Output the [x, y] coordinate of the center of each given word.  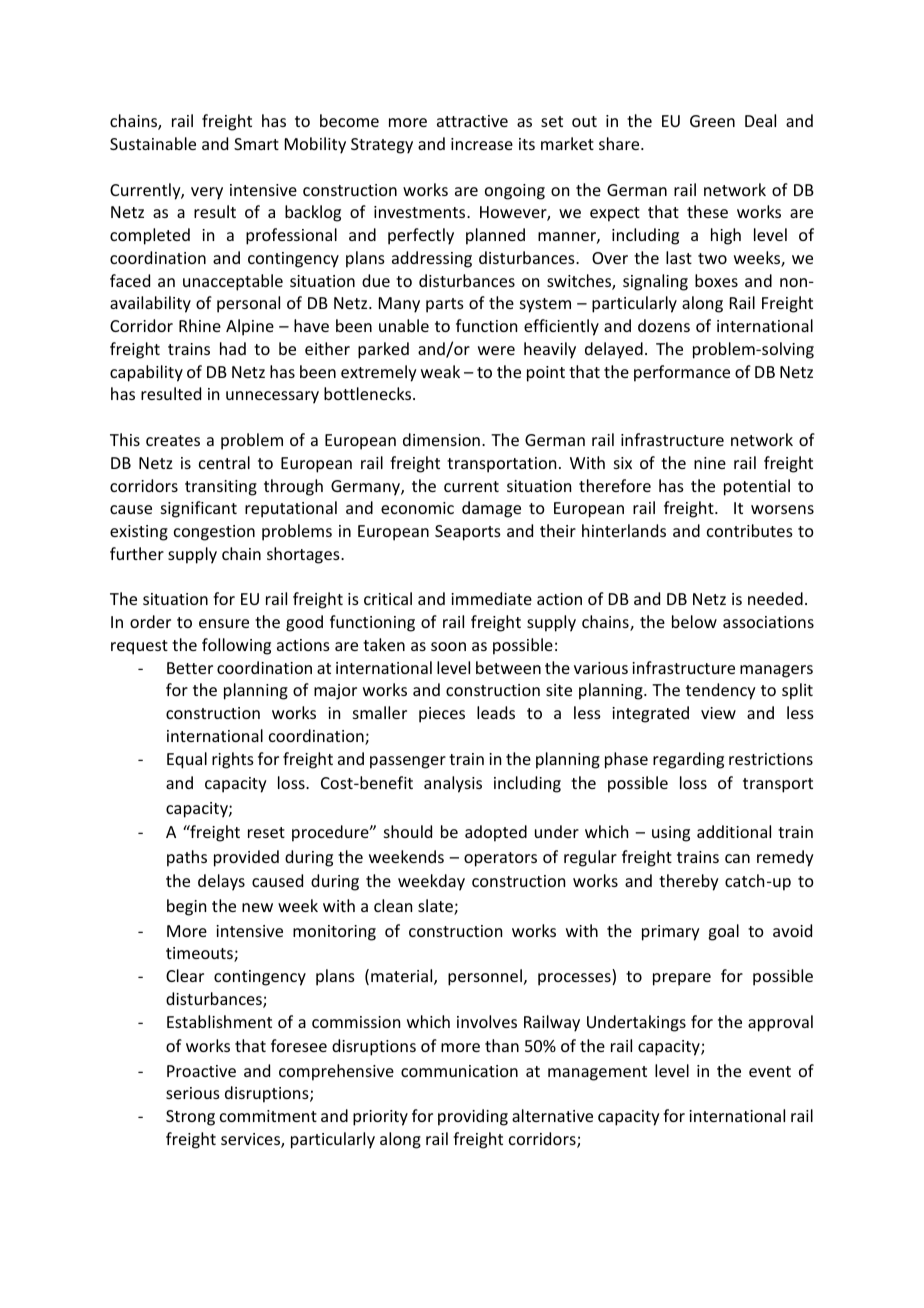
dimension [441, 439]
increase [482, 144]
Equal [187, 760]
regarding [688, 760]
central [224, 462]
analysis [453, 784]
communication [459, 1071]
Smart [256, 144]
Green [712, 121]
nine [710, 463]
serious [193, 1093]
